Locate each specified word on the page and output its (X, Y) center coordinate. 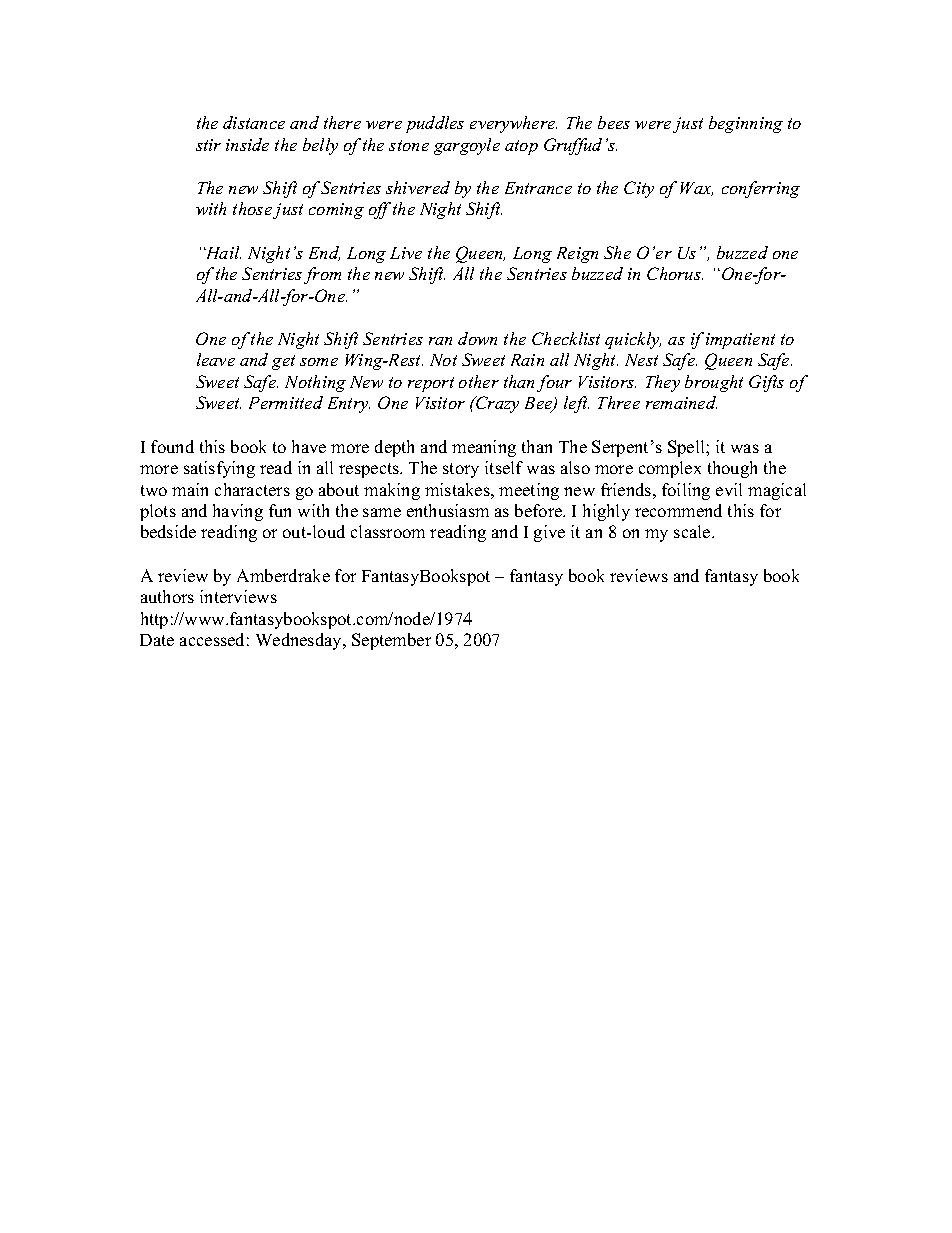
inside (247, 144)
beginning (746, 124)
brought (714, 383)
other (479, 381)
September (391, 641)
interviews (238, 596)
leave (216, 359)
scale (693, 531)
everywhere (513, 124)
